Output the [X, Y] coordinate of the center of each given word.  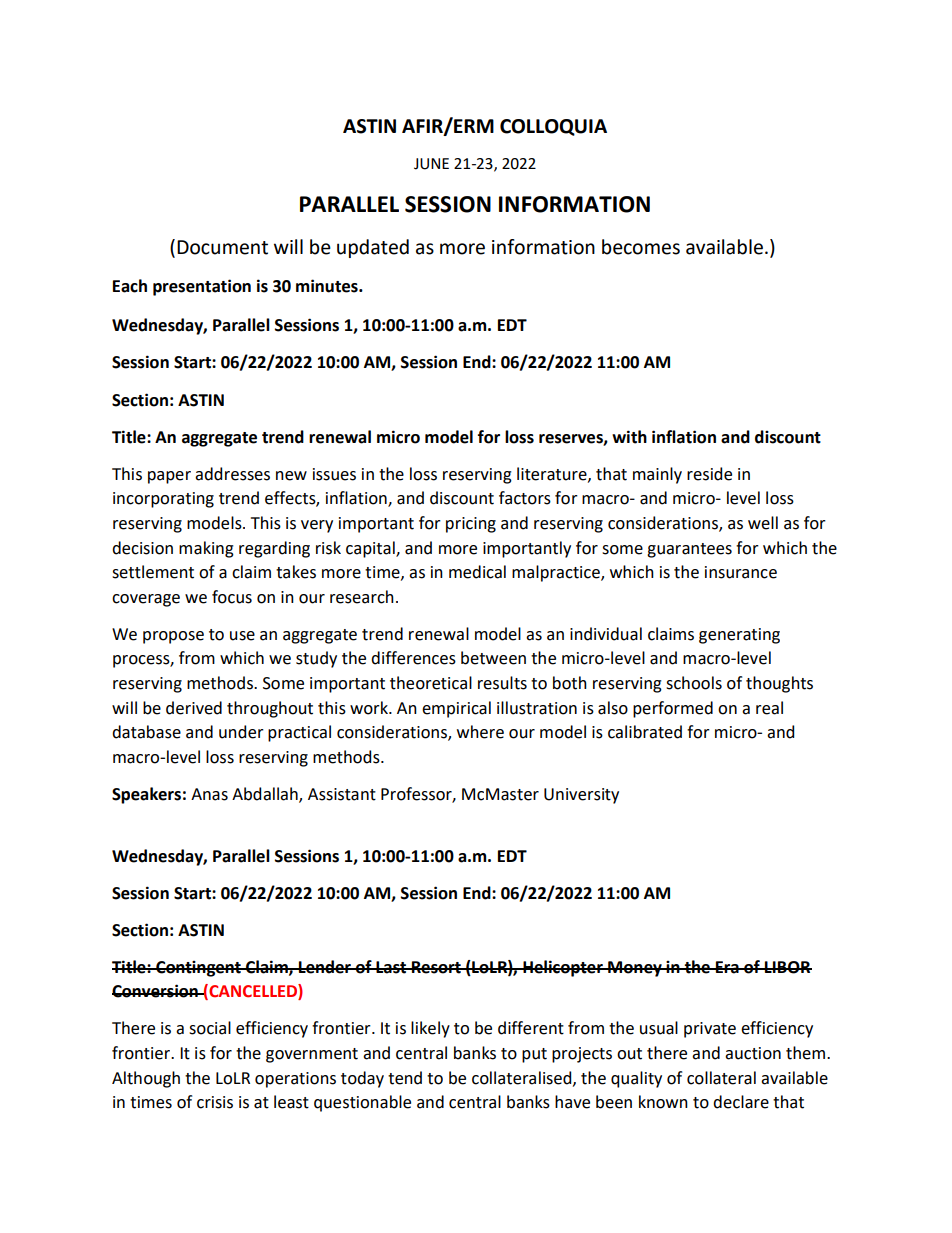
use [242, 636]
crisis [215, 1102]
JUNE [431, 164]
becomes [641, 247]
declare [741, 1102]
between [493, 658]
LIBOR [787, 967]
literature [553, 474]
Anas [209, 794]
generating [739, 636]
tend [405, 1078]
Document [222, 247]
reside [709, 474]
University [581, 796]
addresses [232, 474]
